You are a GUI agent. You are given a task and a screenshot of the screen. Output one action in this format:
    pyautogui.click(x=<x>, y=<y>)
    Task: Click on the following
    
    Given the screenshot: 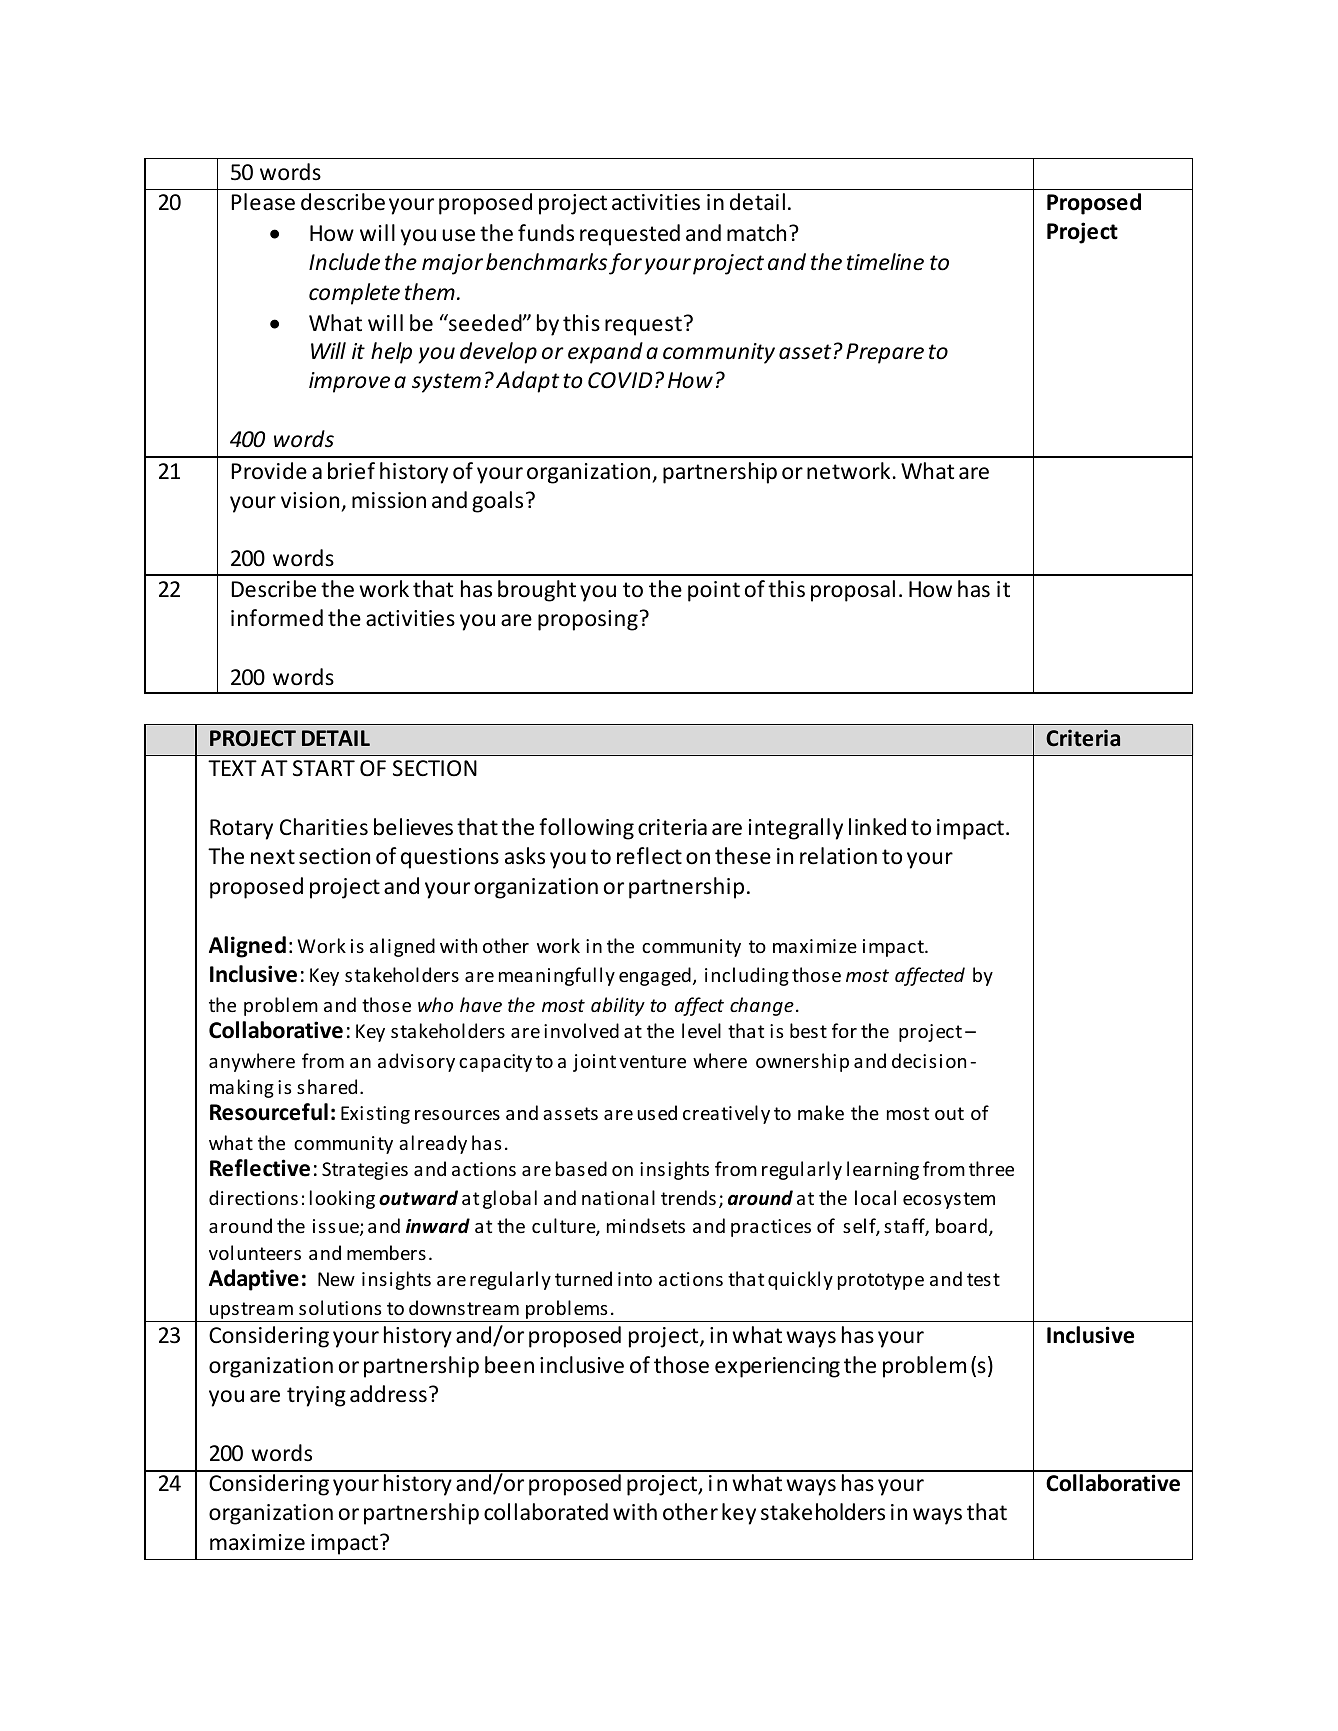 What is the action you would take?
    pyautogui.click(x=586, y=829)
